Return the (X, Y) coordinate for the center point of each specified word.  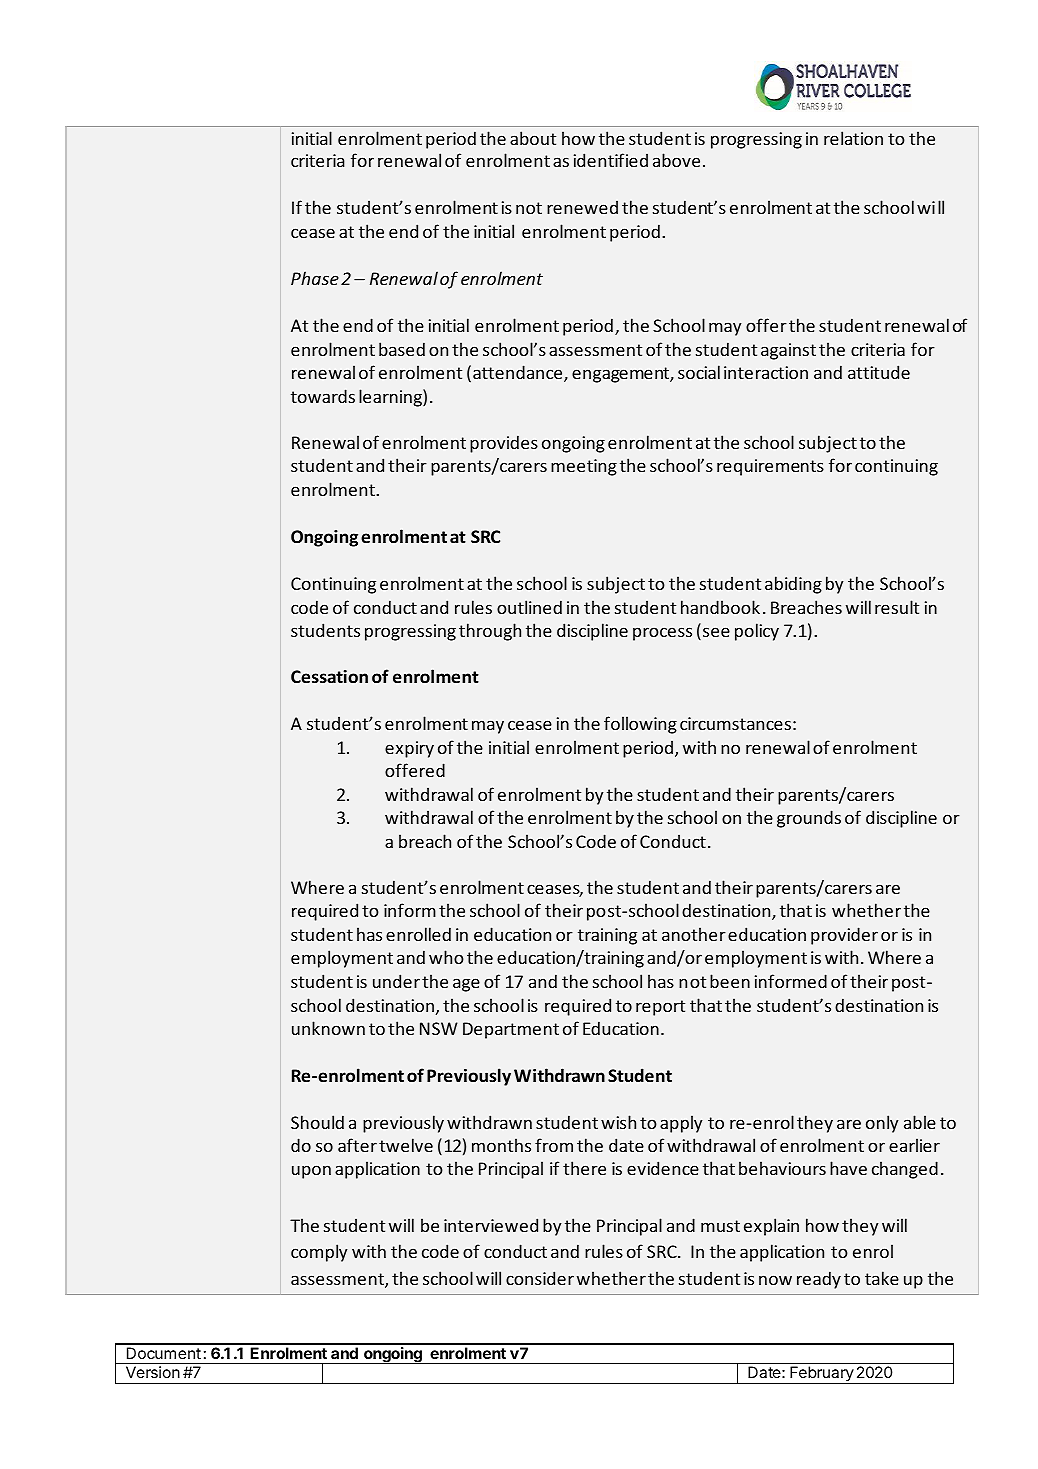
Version (153, 1372)
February (821, 1375)
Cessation (329, 677)
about (533, 138)
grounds (809, 819)
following (640, 725)
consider (540, 1278)
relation (853, 138)
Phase (315, 278)
